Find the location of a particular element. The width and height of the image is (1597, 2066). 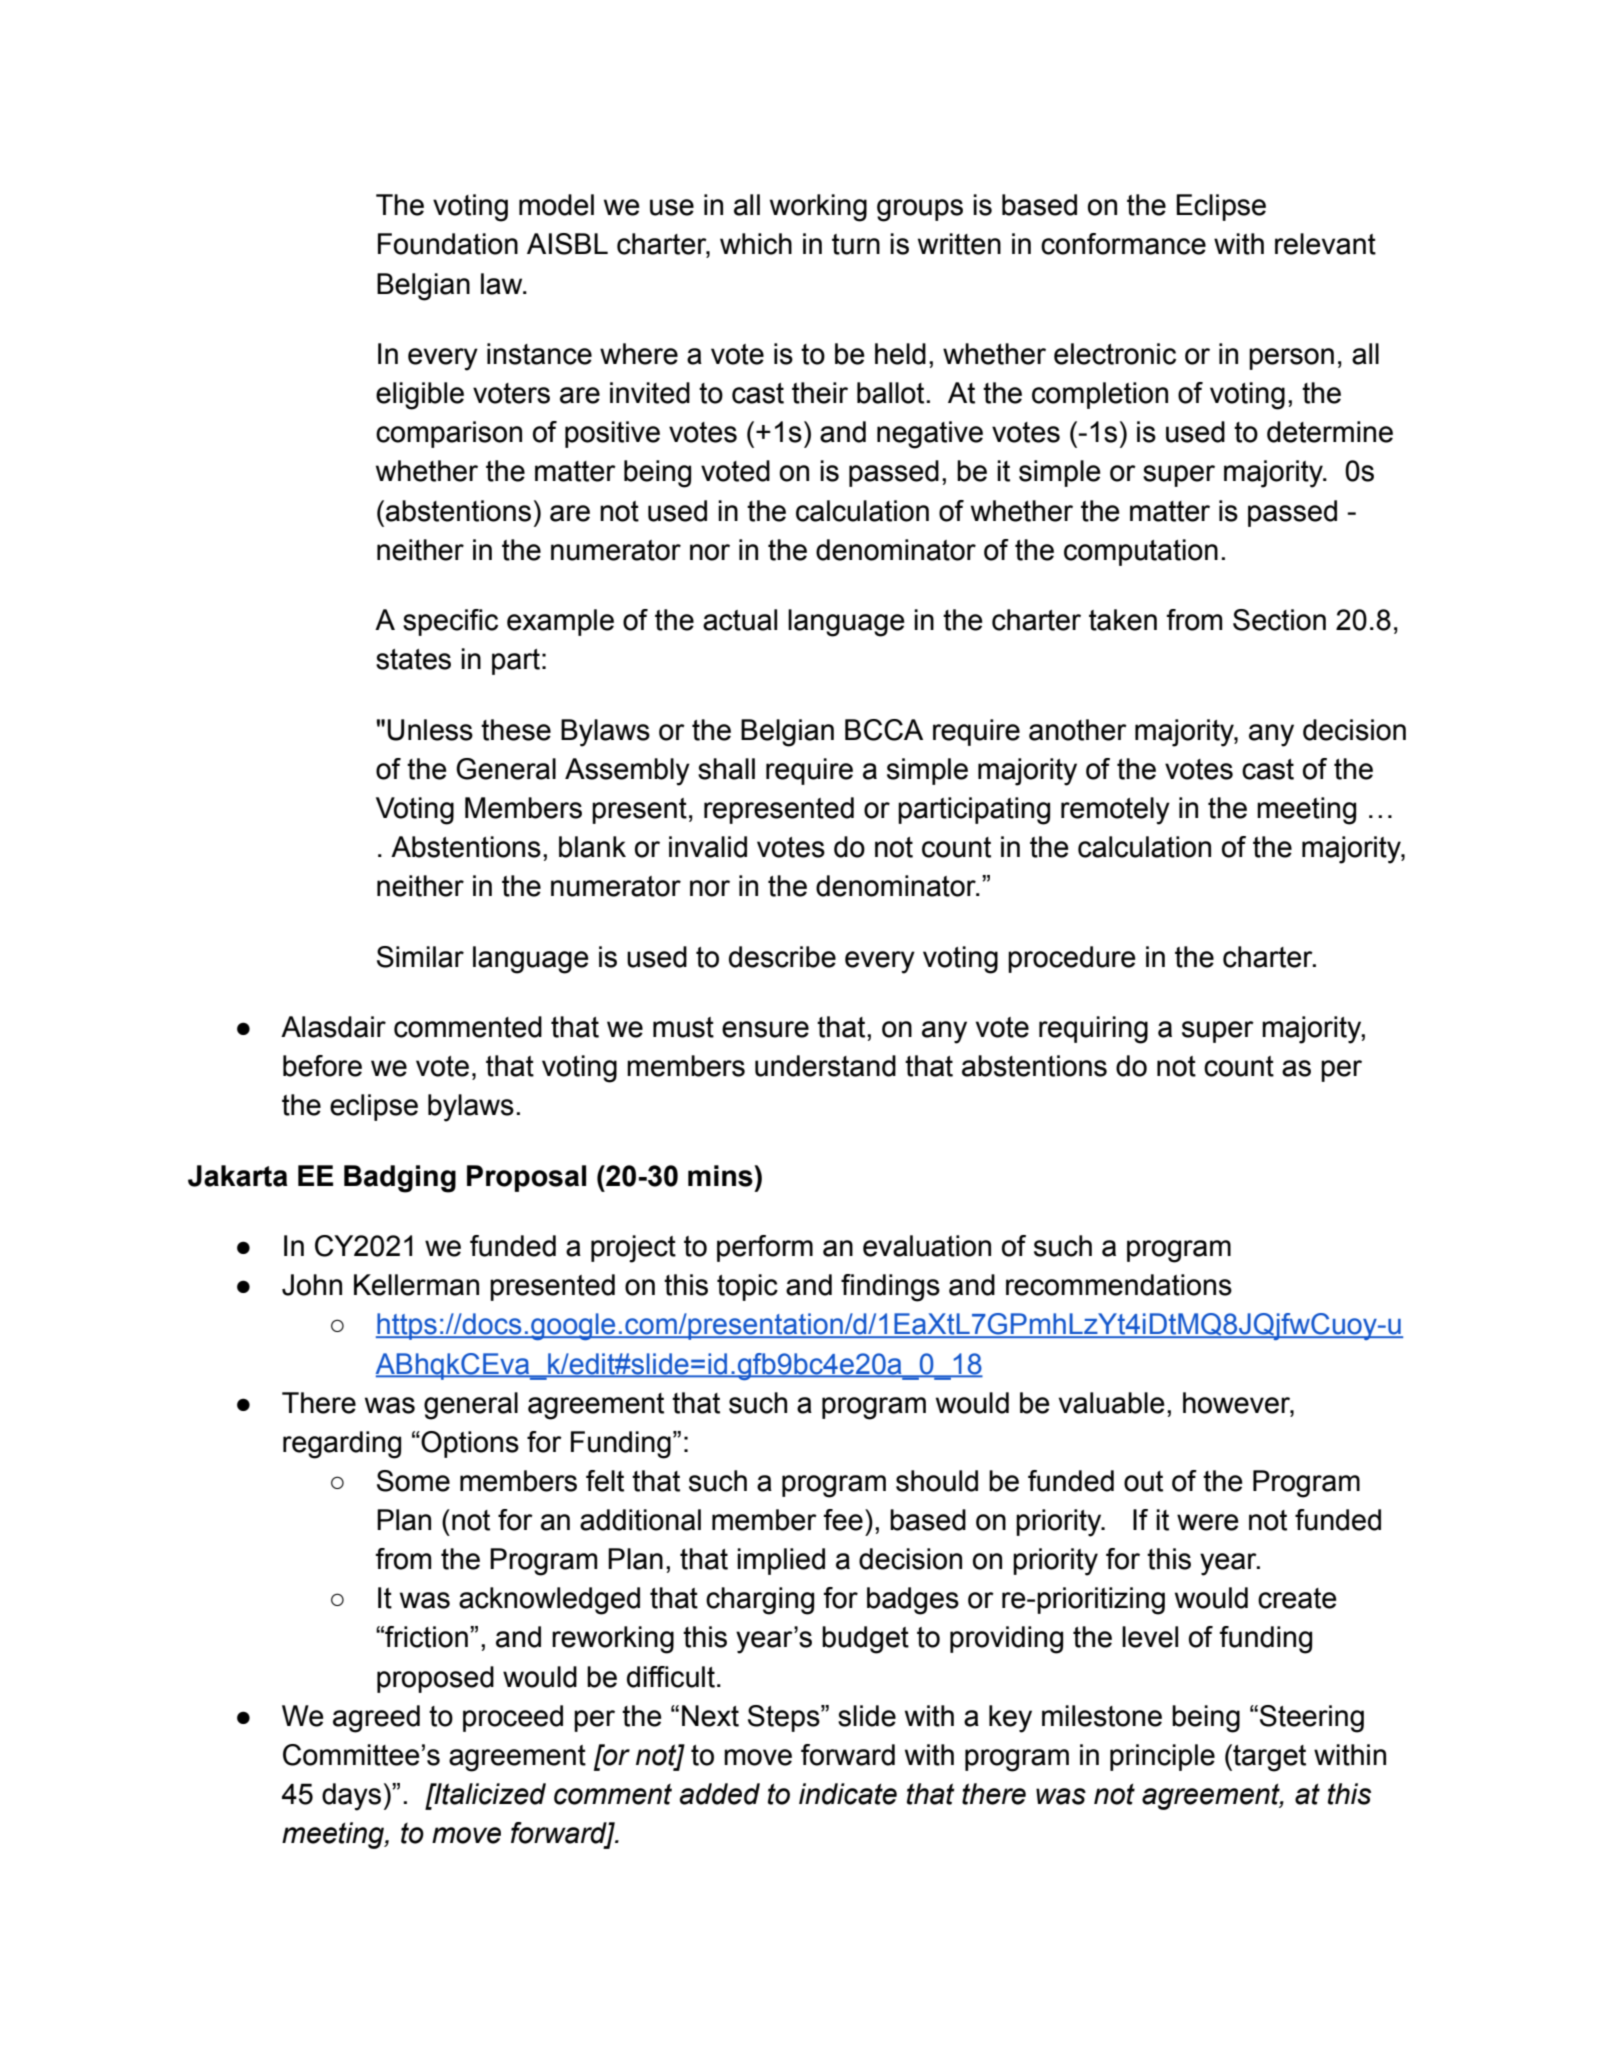

Next is located at coordinates (710, 1716).
